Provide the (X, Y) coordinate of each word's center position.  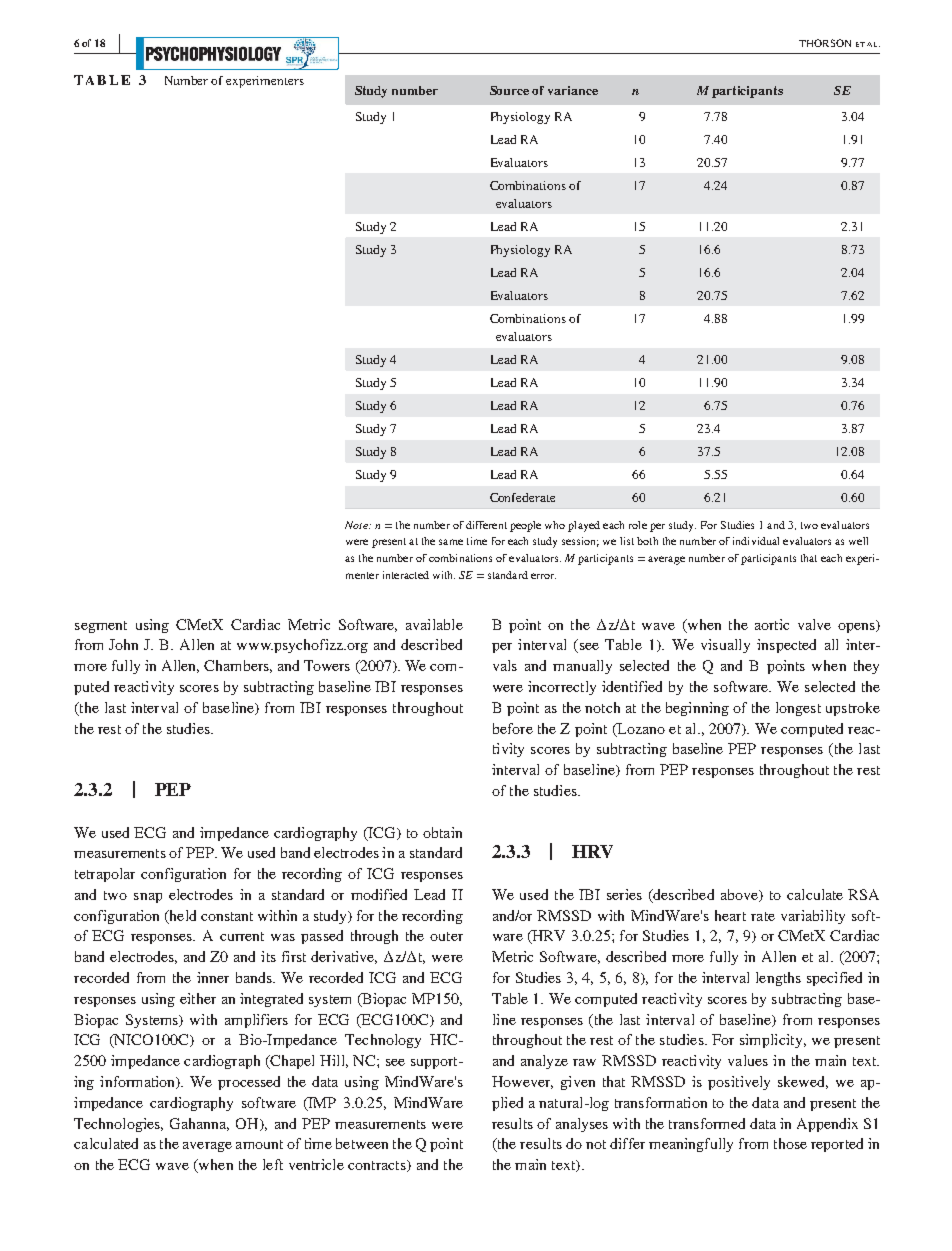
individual (756, 541)
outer (446, 936)
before (513, 728)
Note (357, 525)
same (451, 542)
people (525, 526)
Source (509, 90)
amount (259, 1144)
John (123, 644)
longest (798, 709)
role (638, 525)
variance (573, 90)
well (858, 541)
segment (101, 627)
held (181, 916)
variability (813, 917)
